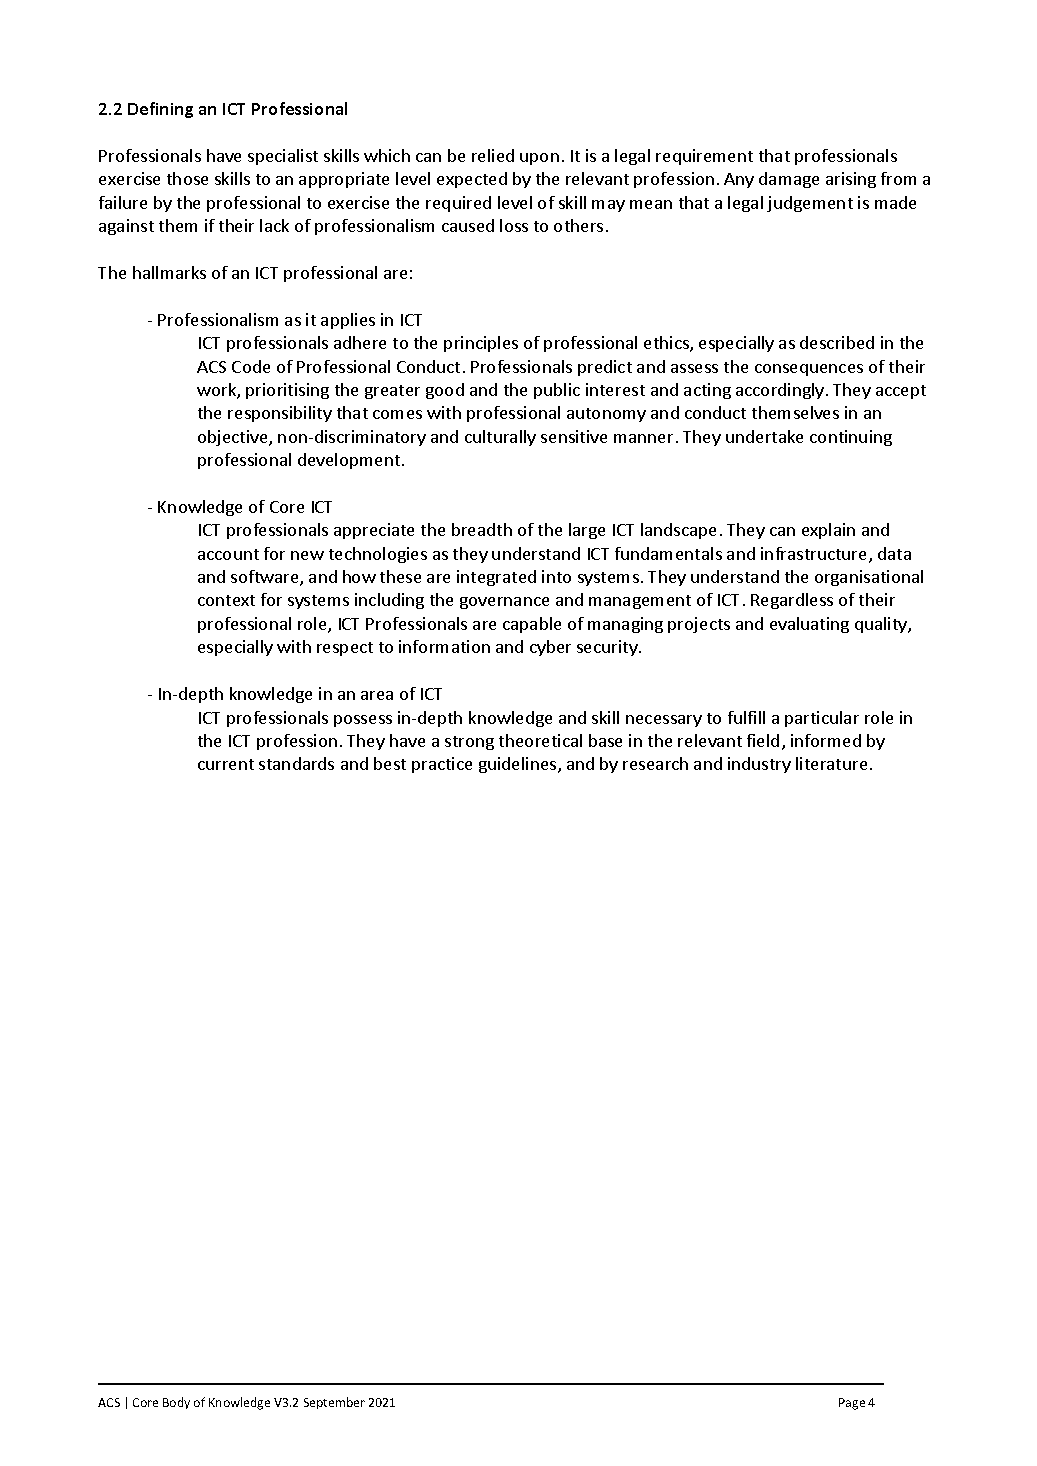 This screenshot has height=1466, width=1037. I want to click on current, so click(226, 764).
